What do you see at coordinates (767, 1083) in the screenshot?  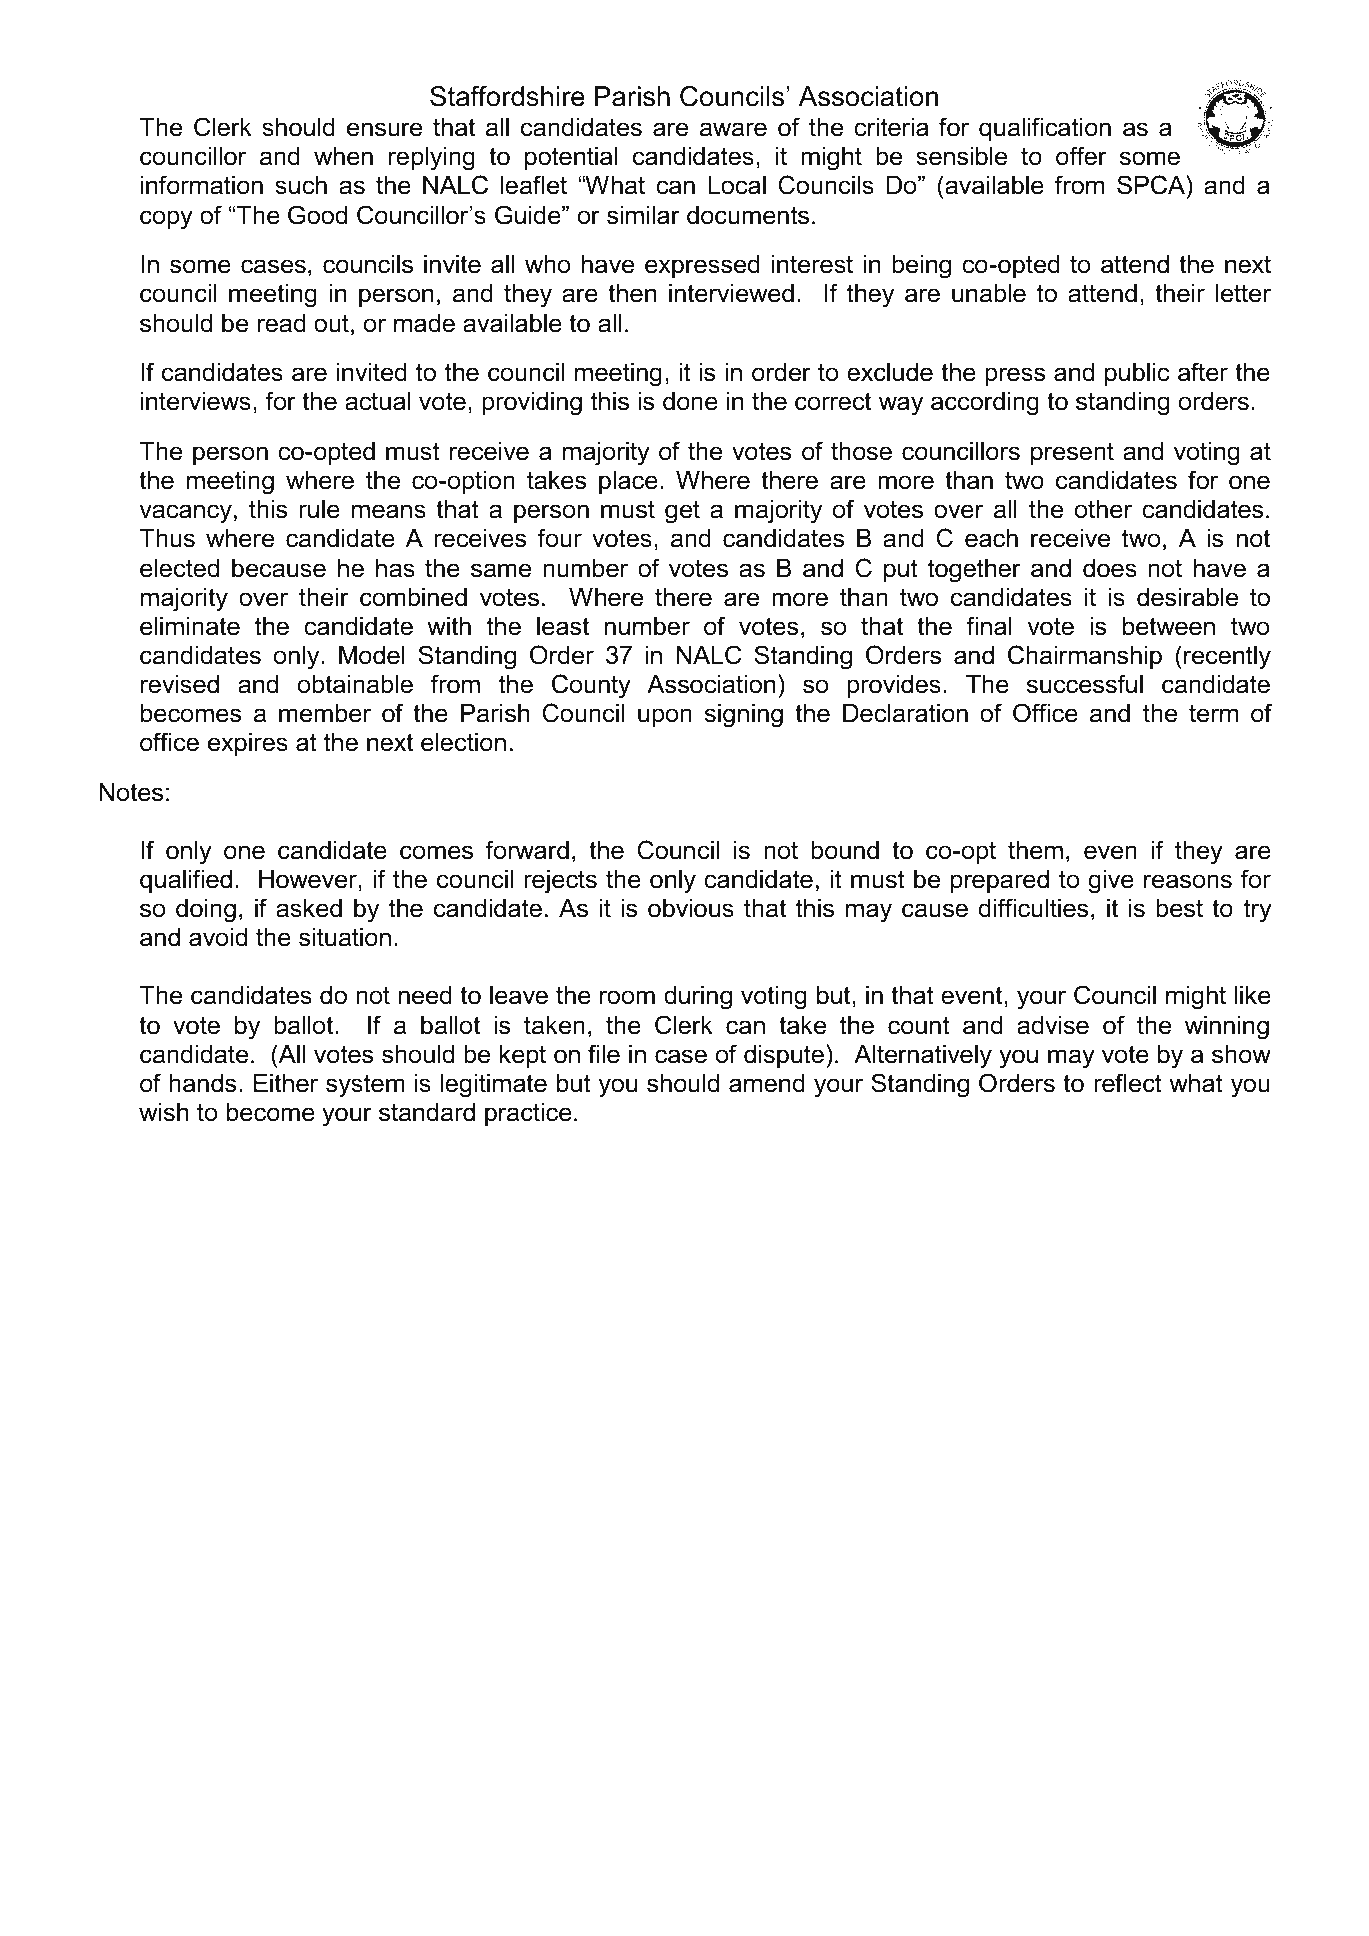 I see `amend` at bounding box center [767, 1083].
